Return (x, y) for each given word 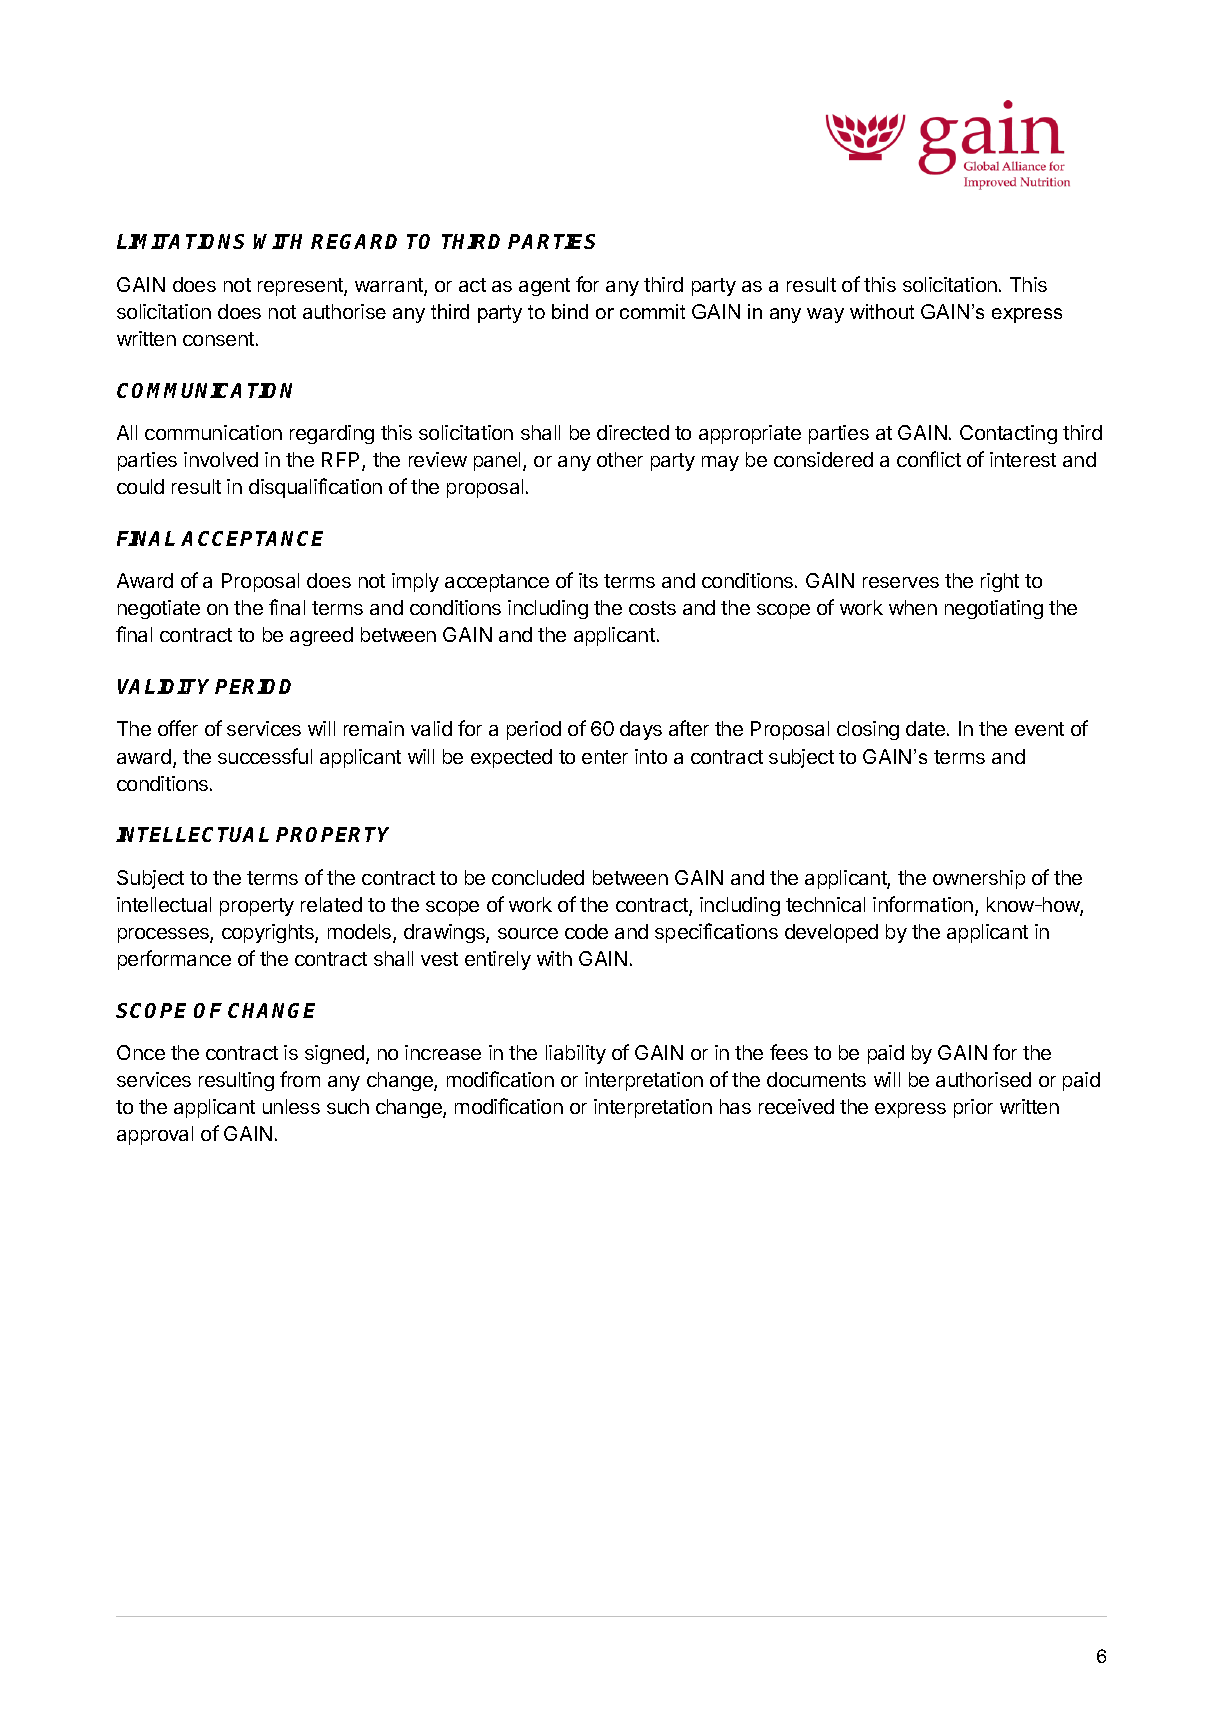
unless (291, 1106)
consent (218, 339)
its (588, 580)
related (331, 904)
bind (570, 311)
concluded (538, 877)
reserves (901, 582)
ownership (979, 879)
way (825, 315)
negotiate (159, 609)
